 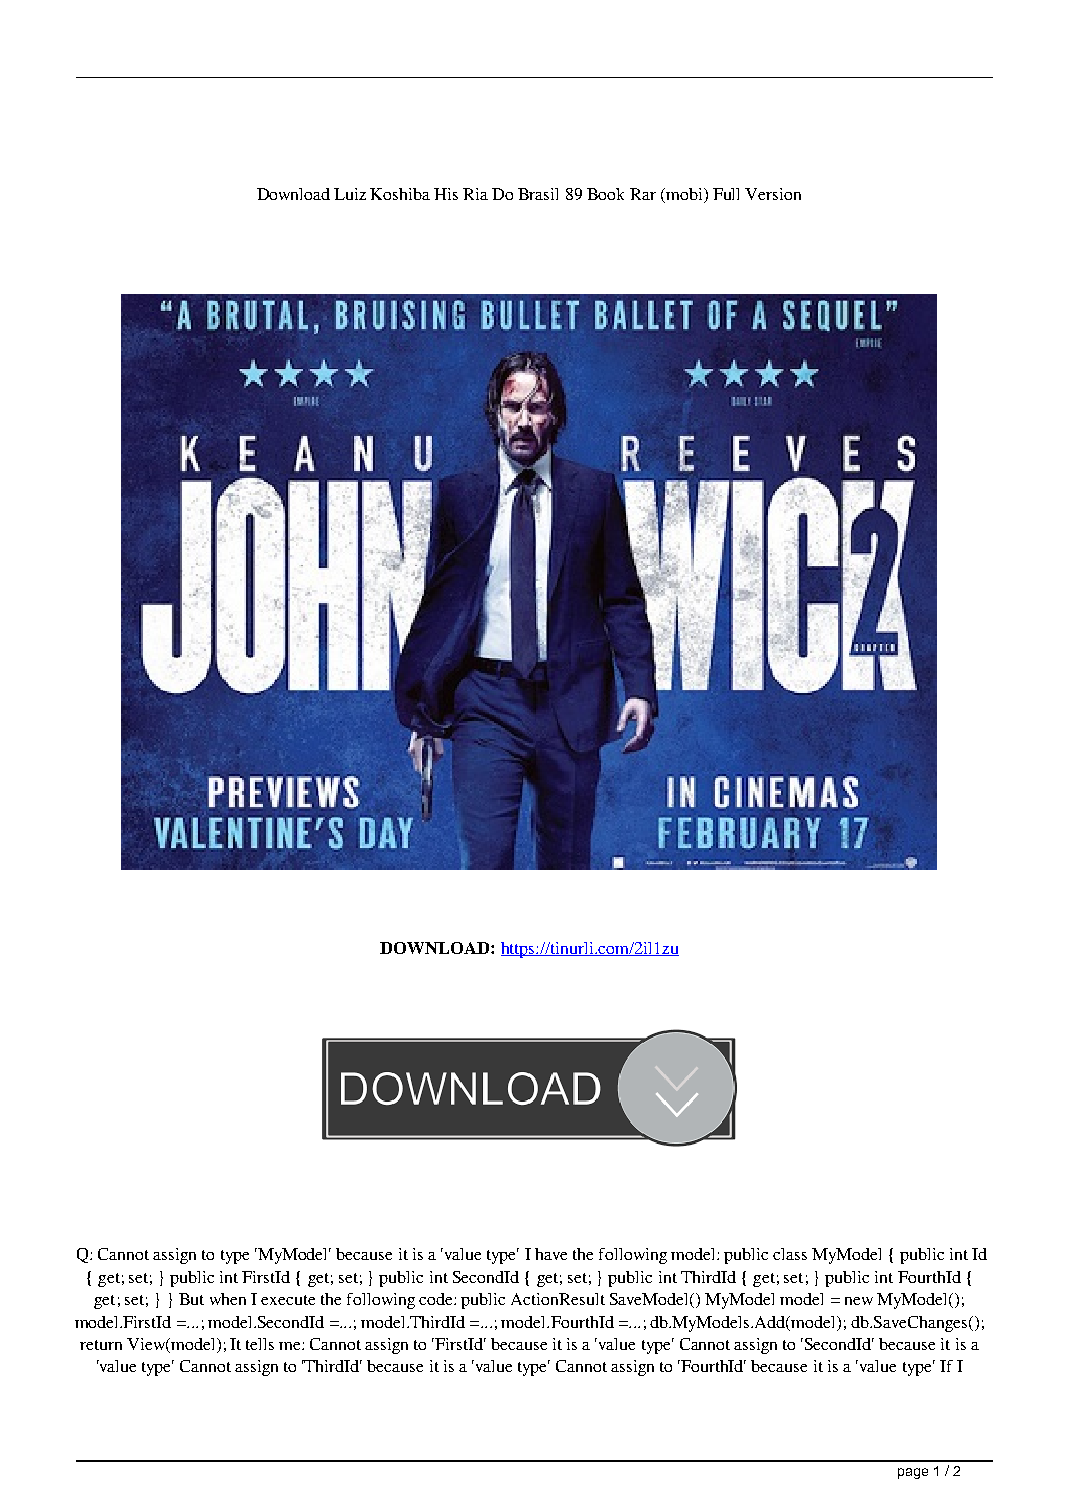 What do you see at coordinates (446, 194) in the image?
I see `His` at bounding box center [446, 194].
